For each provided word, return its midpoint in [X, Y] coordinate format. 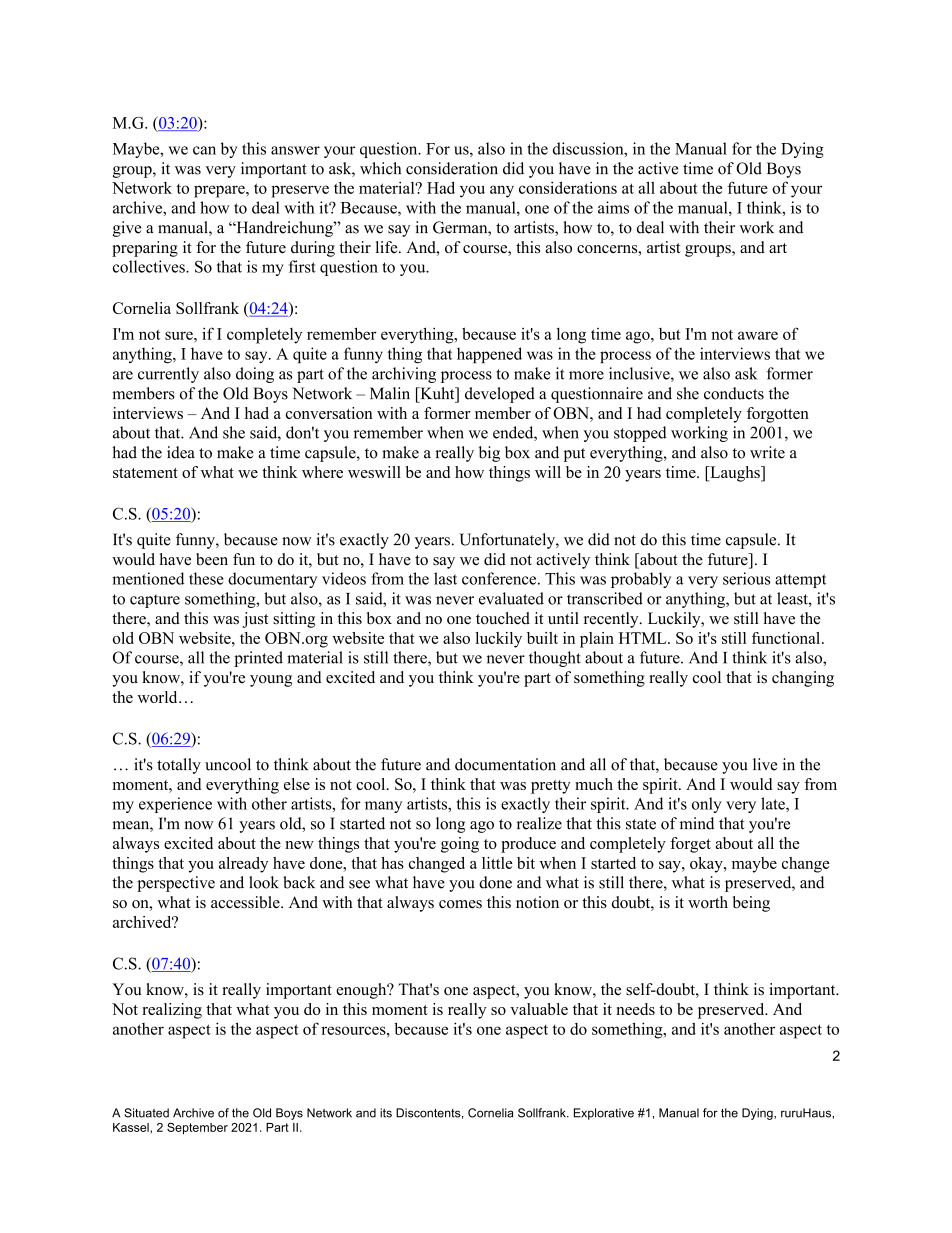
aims [613, 207]
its [386, 1113]
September [197, 1128]
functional [787, 638]
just [255, 620]
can [204, 150]
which [380, 168]
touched [503, 618]
